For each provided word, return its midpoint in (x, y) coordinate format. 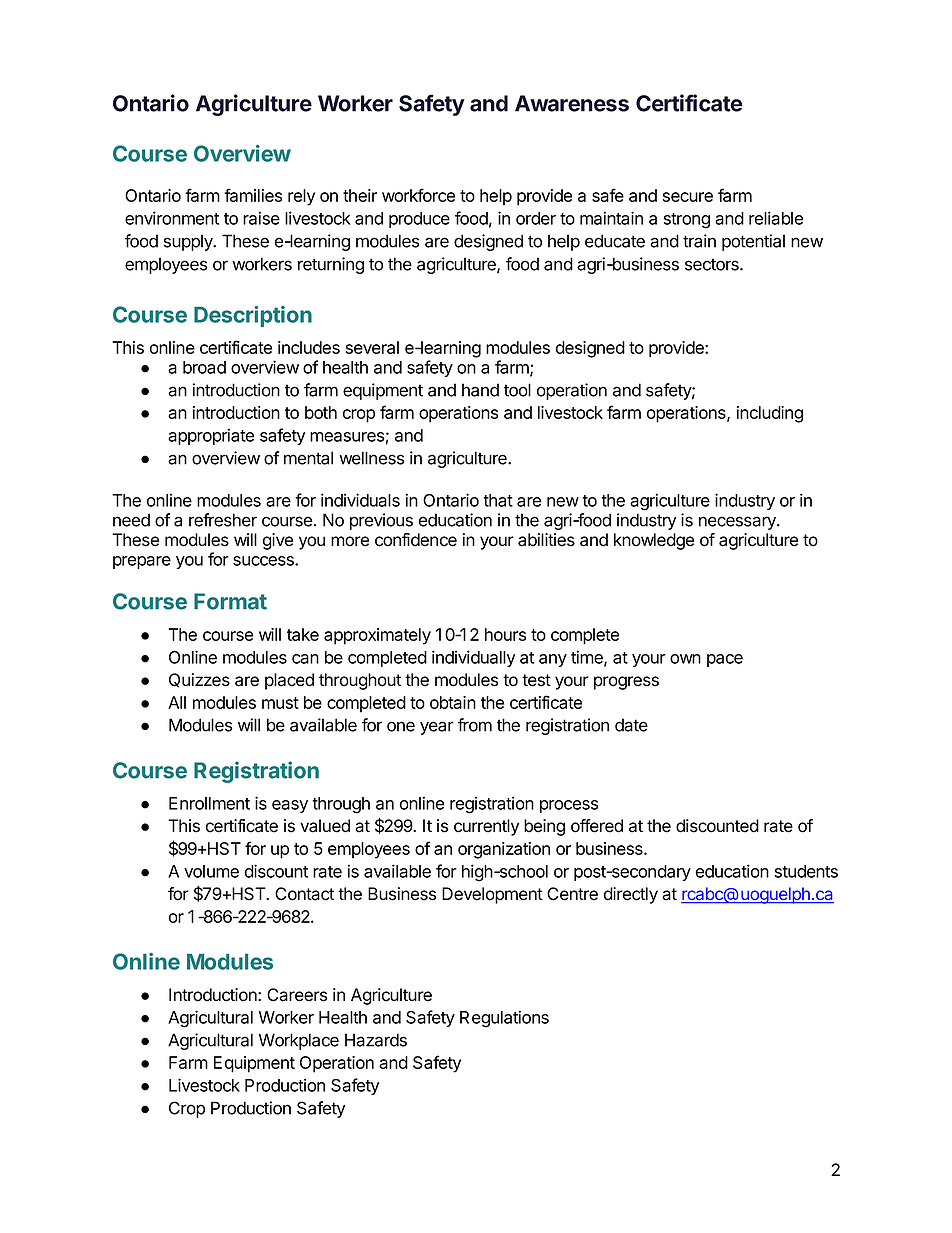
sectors (713, 264)
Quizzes (199, 680)
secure (688, 197)
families (253, 195)
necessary (738, 523)
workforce (418, 195)
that (498, 500)
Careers (297, 995)
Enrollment (209, 803)
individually (473, 658)
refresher (223, 520)
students (806, 871)
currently (486, 827)
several (372, 347)
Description (253, 316)
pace (725, 660)
